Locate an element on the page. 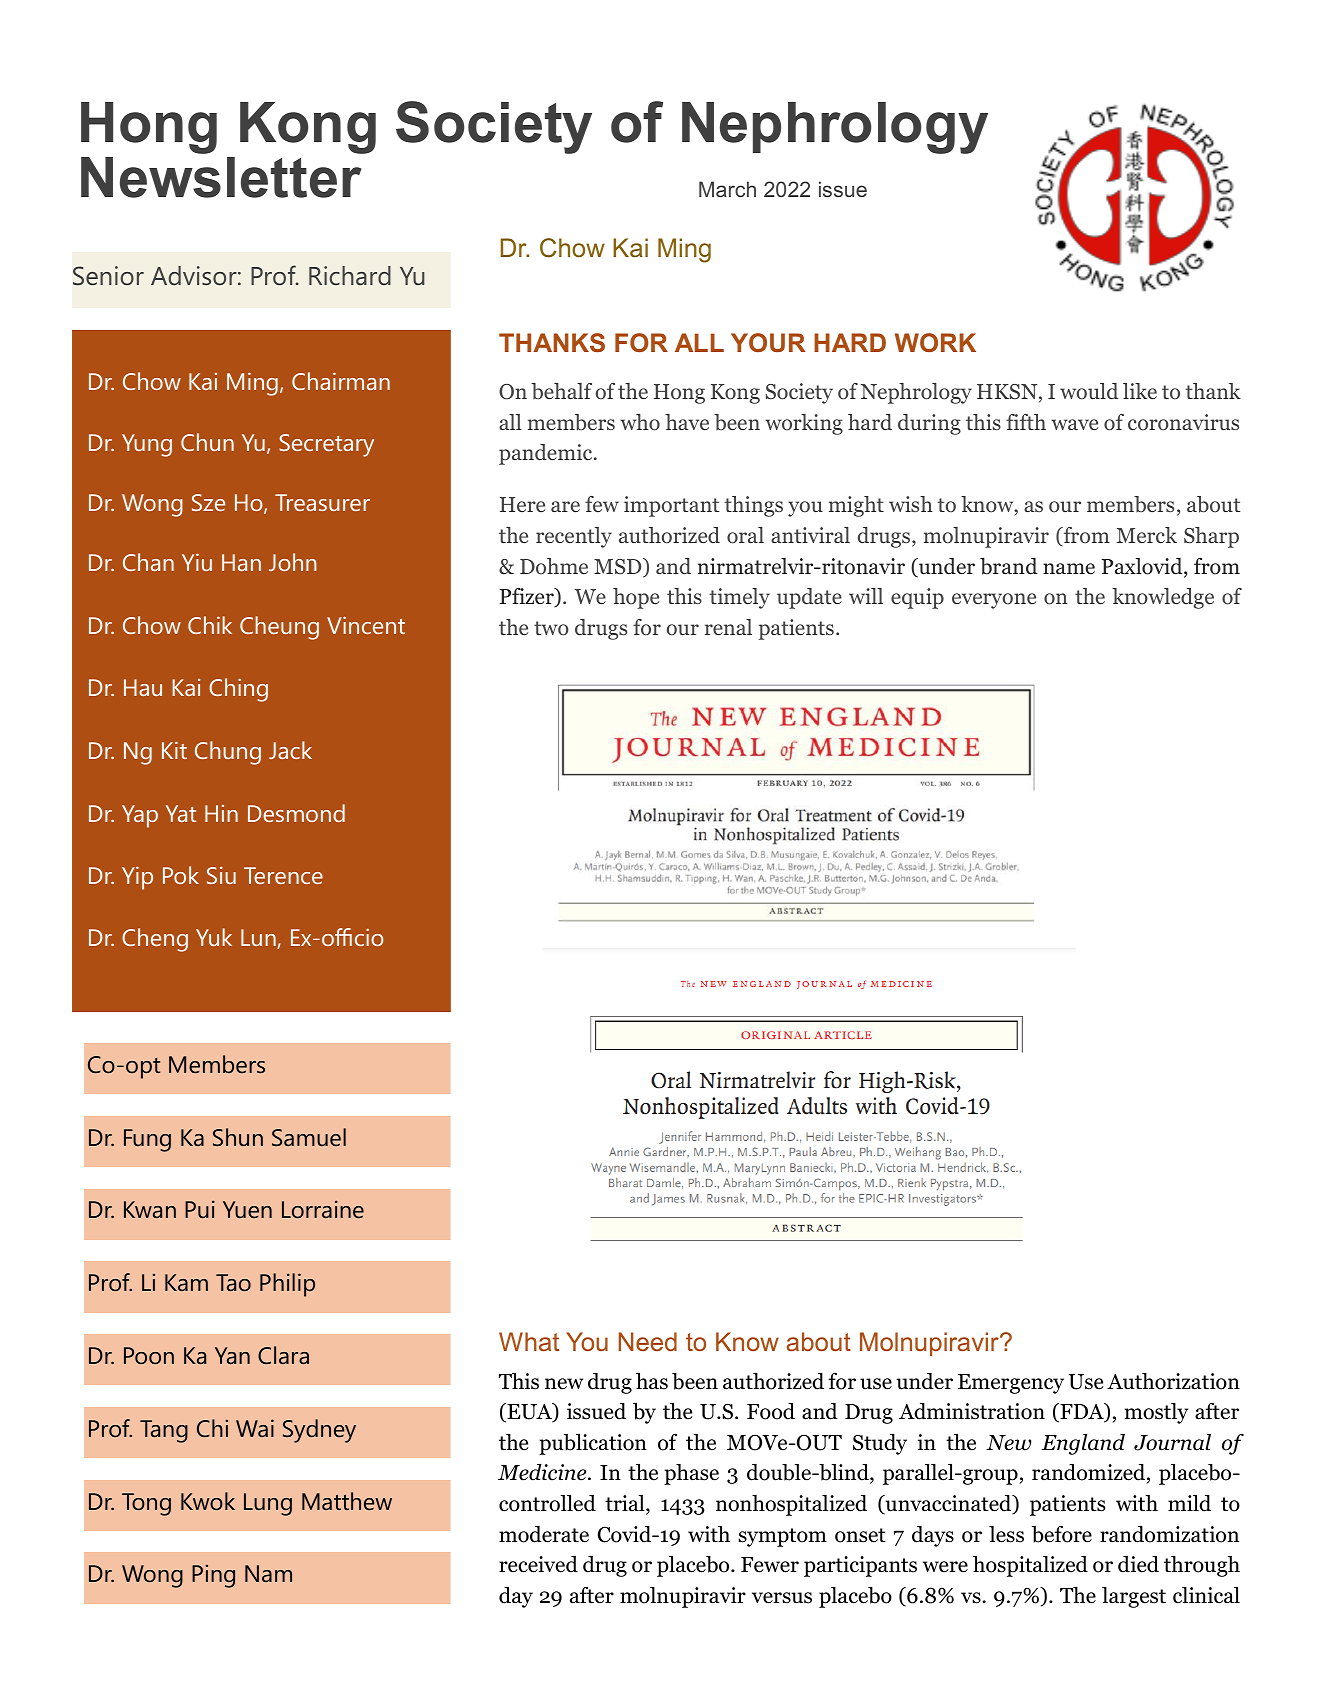  Emergency is located at coordinates (1011, 1384).
